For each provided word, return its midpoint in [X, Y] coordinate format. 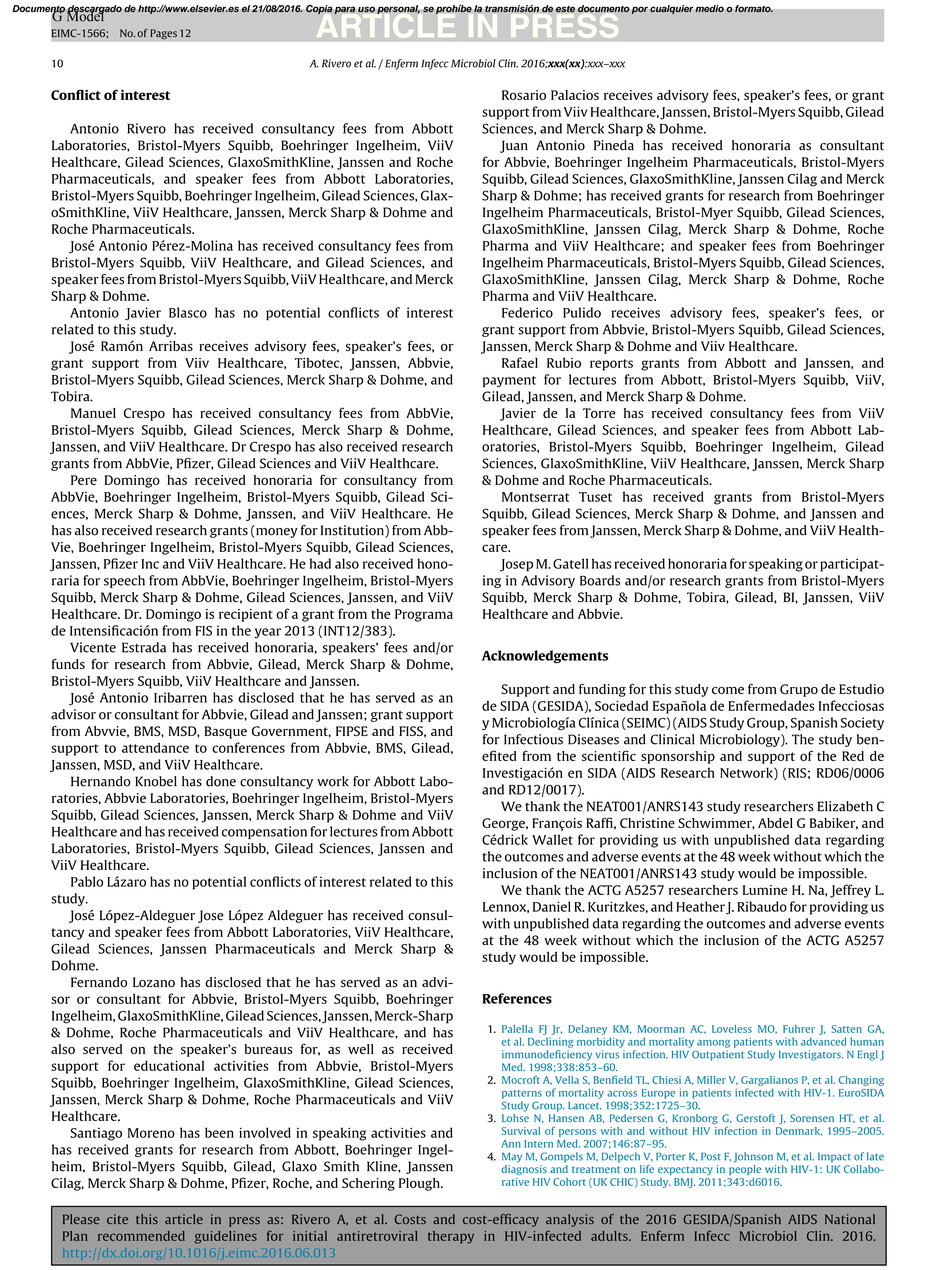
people [745, 1168]
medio [709, 9]
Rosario [524, 95]
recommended [141, 1236]
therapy [451, 1237]
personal [398, 10]
